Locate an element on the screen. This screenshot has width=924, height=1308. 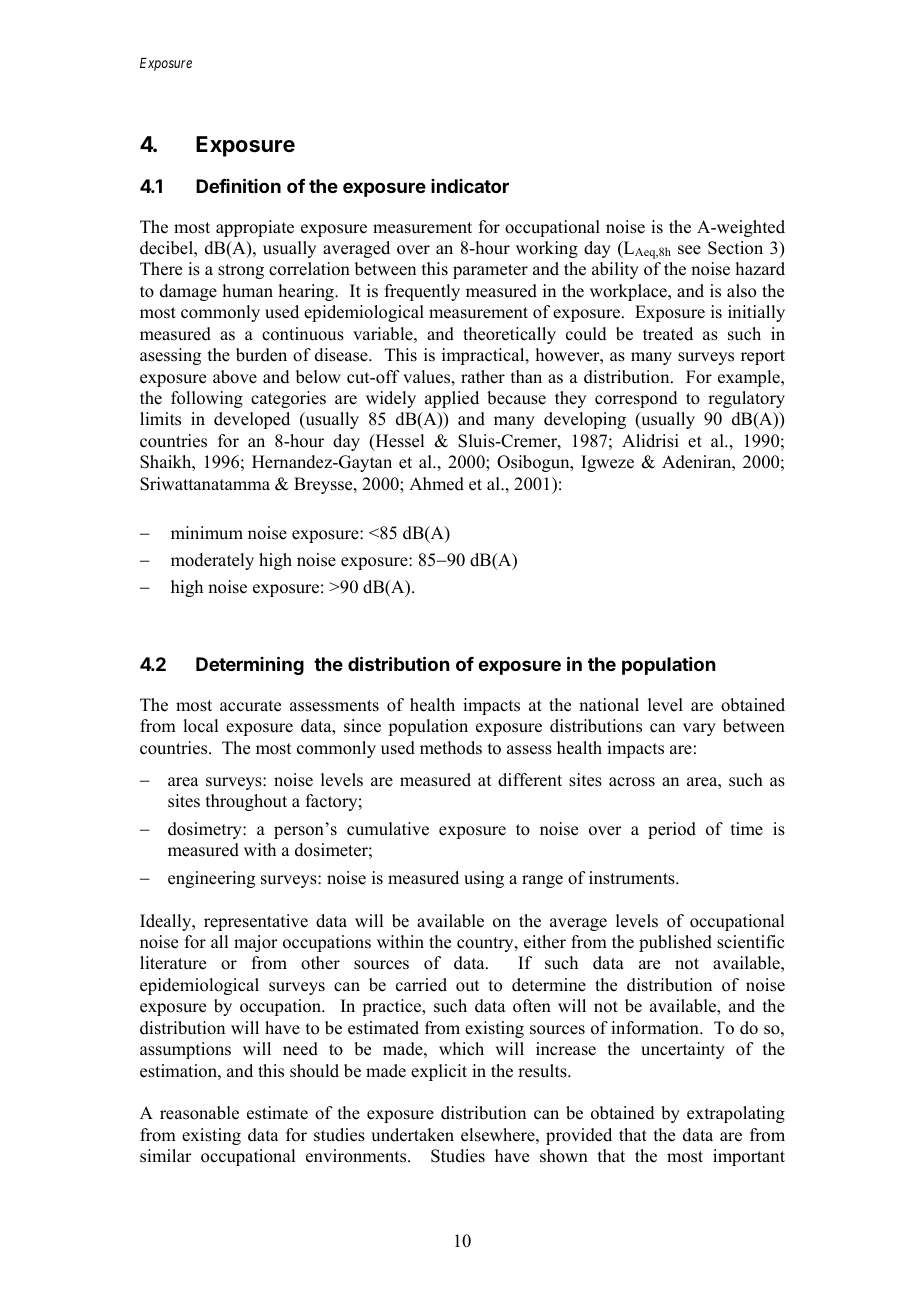
published is located at coordinates (675, 943).
